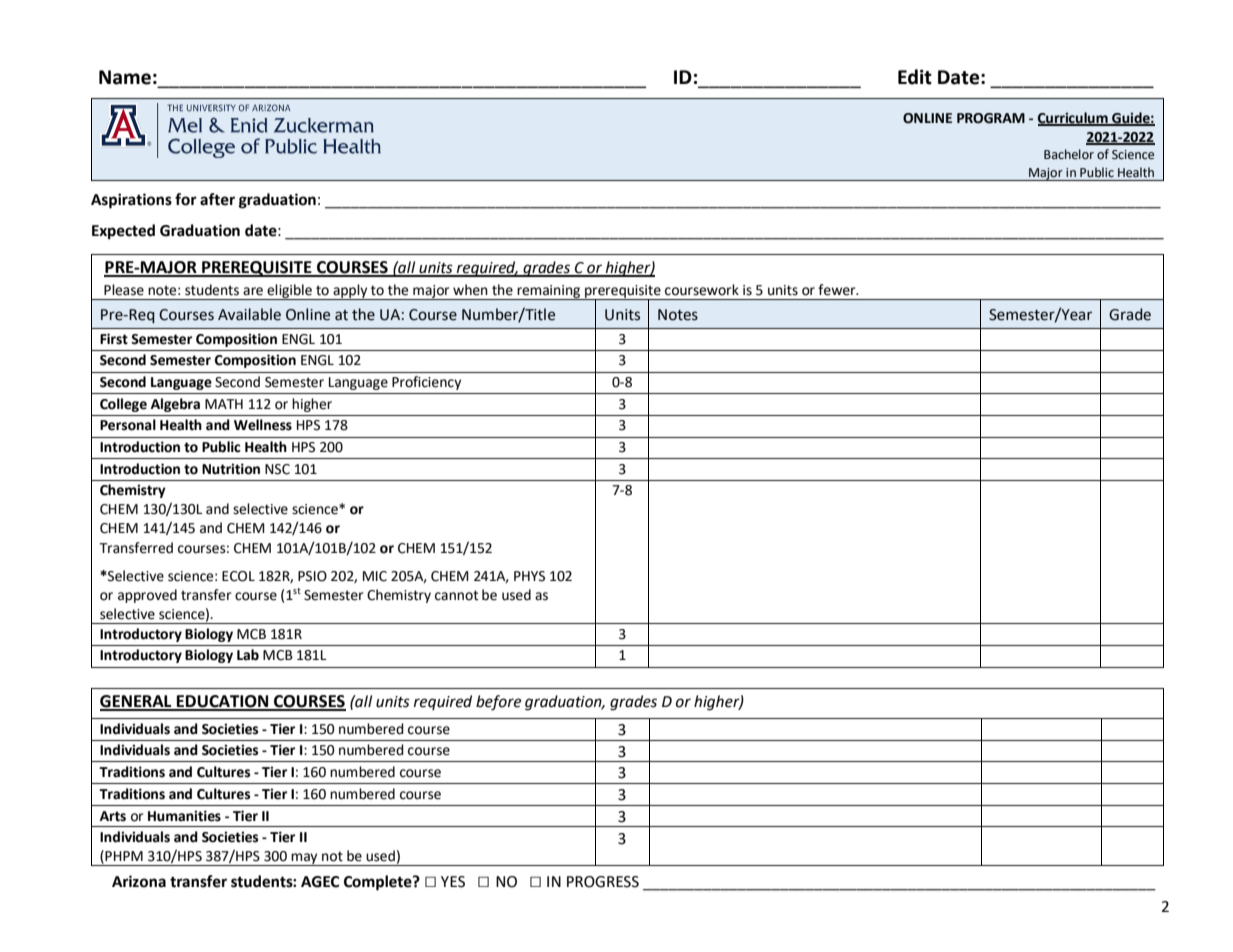  Describe the element at coordinates (603, 882) in the screenshot. I see `PROGRESS` at that location.
